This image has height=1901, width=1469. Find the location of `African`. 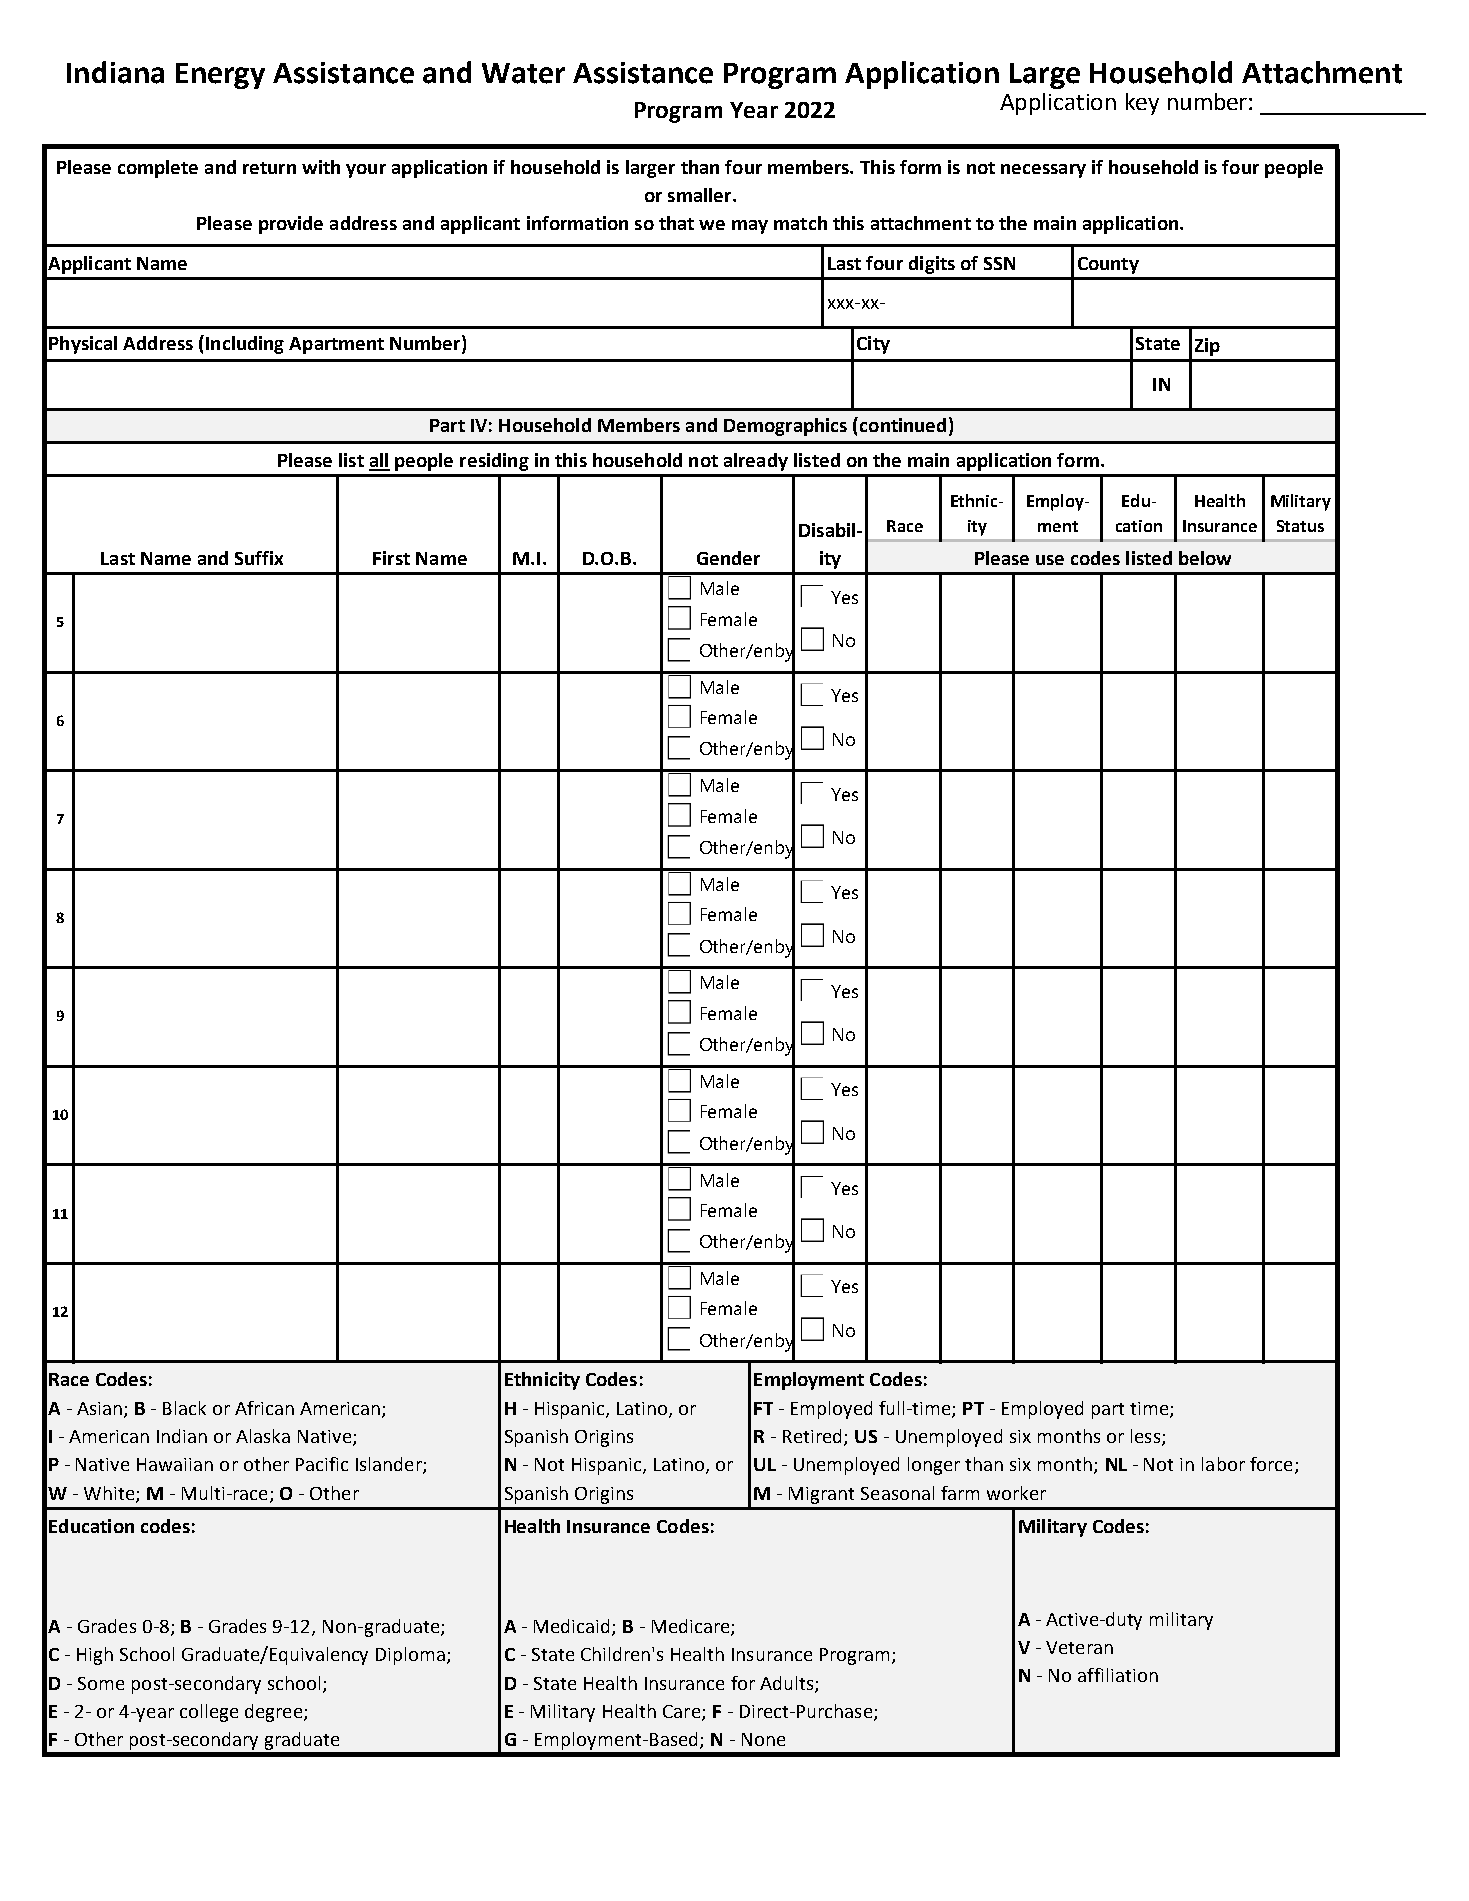

African is located at coordinates (264, 1408).
